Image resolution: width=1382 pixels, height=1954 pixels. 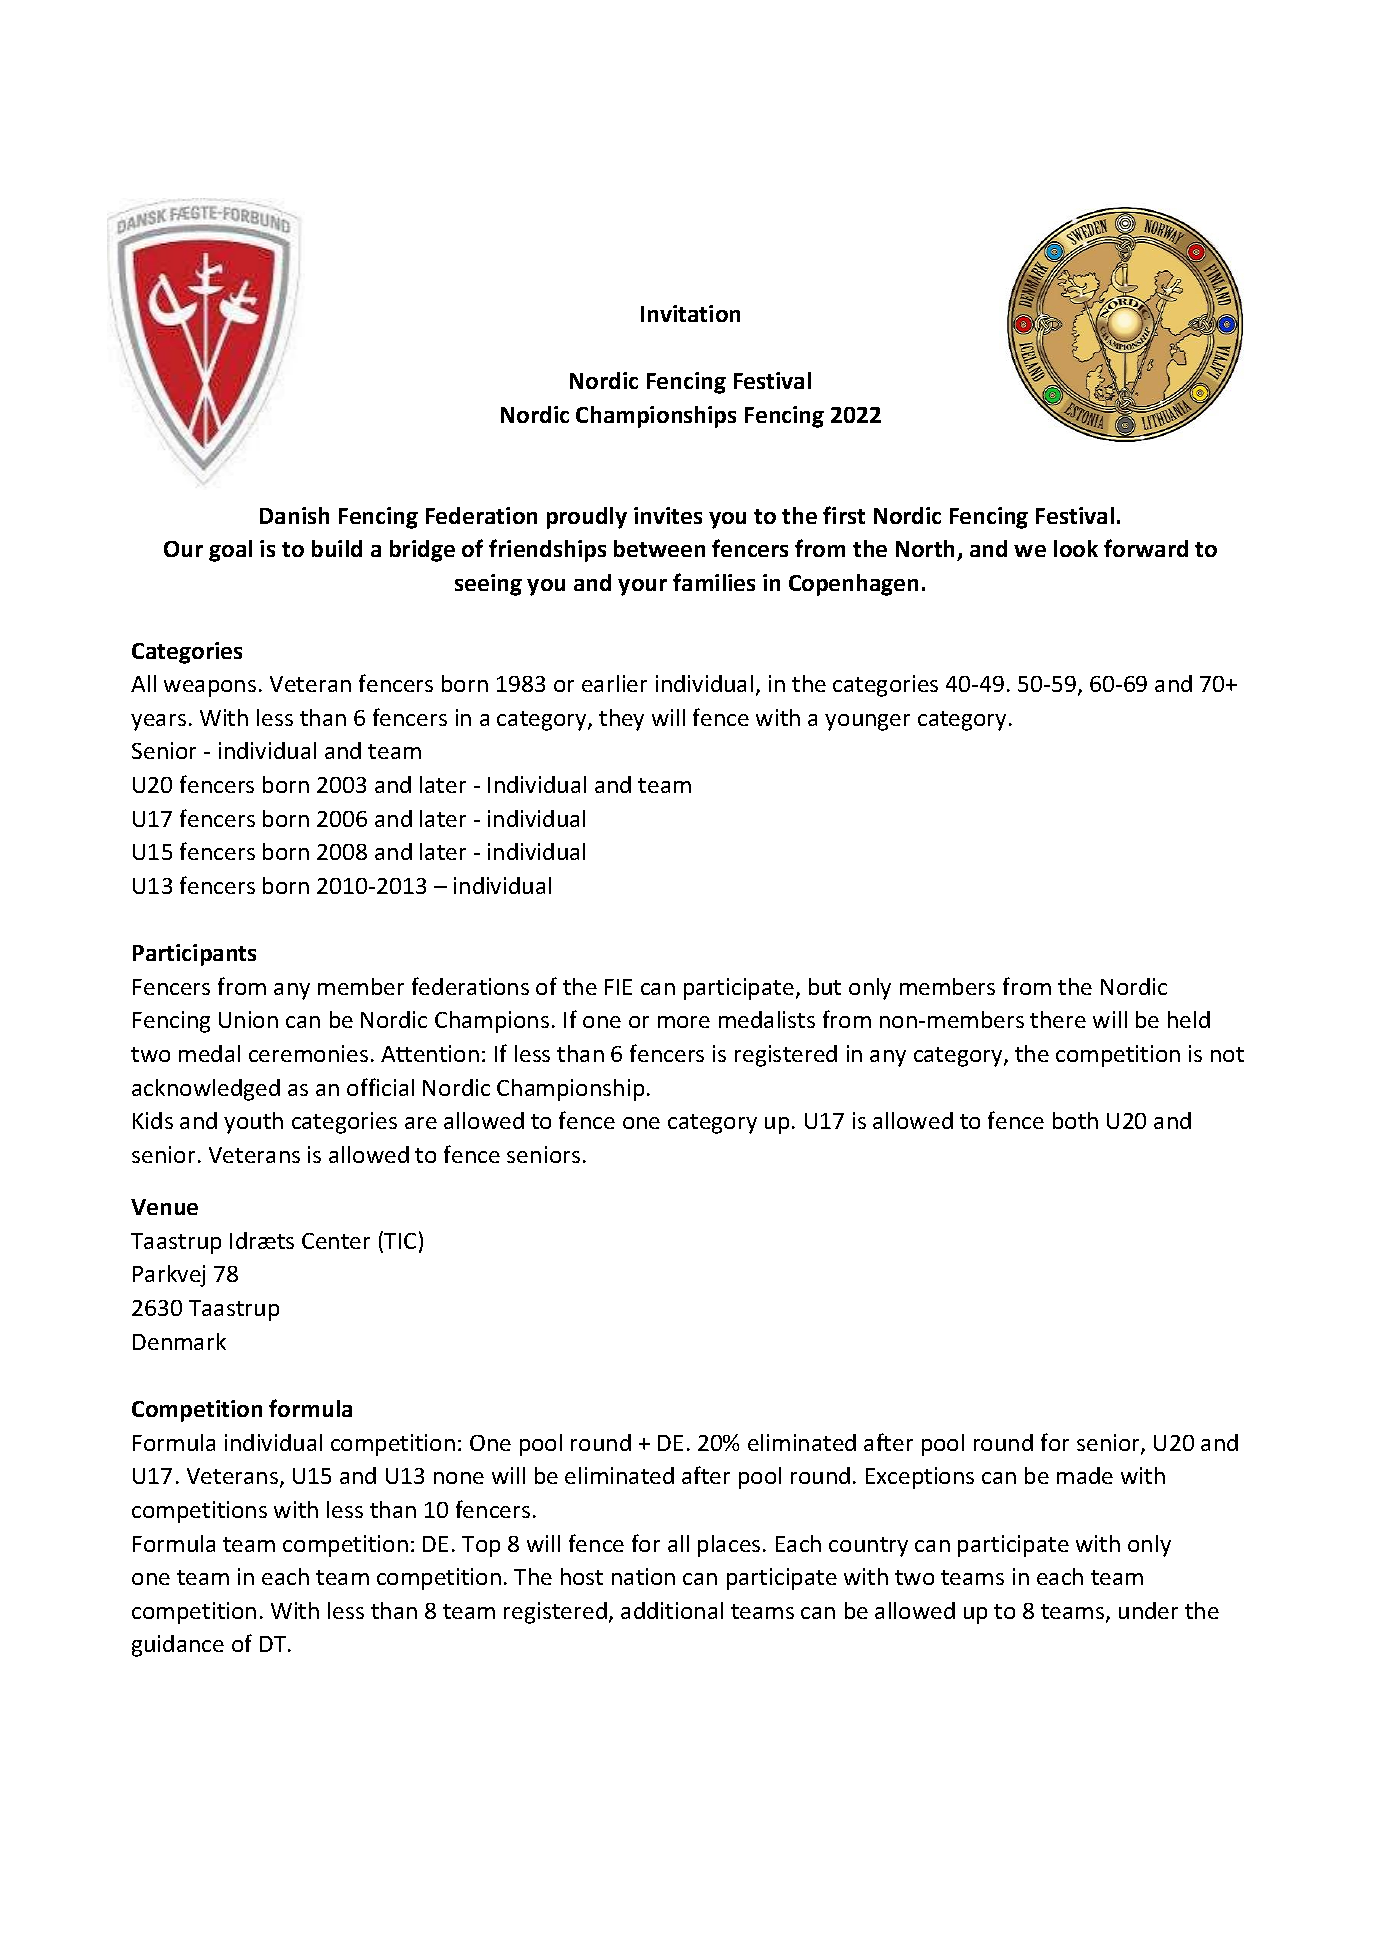 What do you see at coordinates (1058, 1019) in the page?
I see `there` at bounding box center [1058, 1019].
